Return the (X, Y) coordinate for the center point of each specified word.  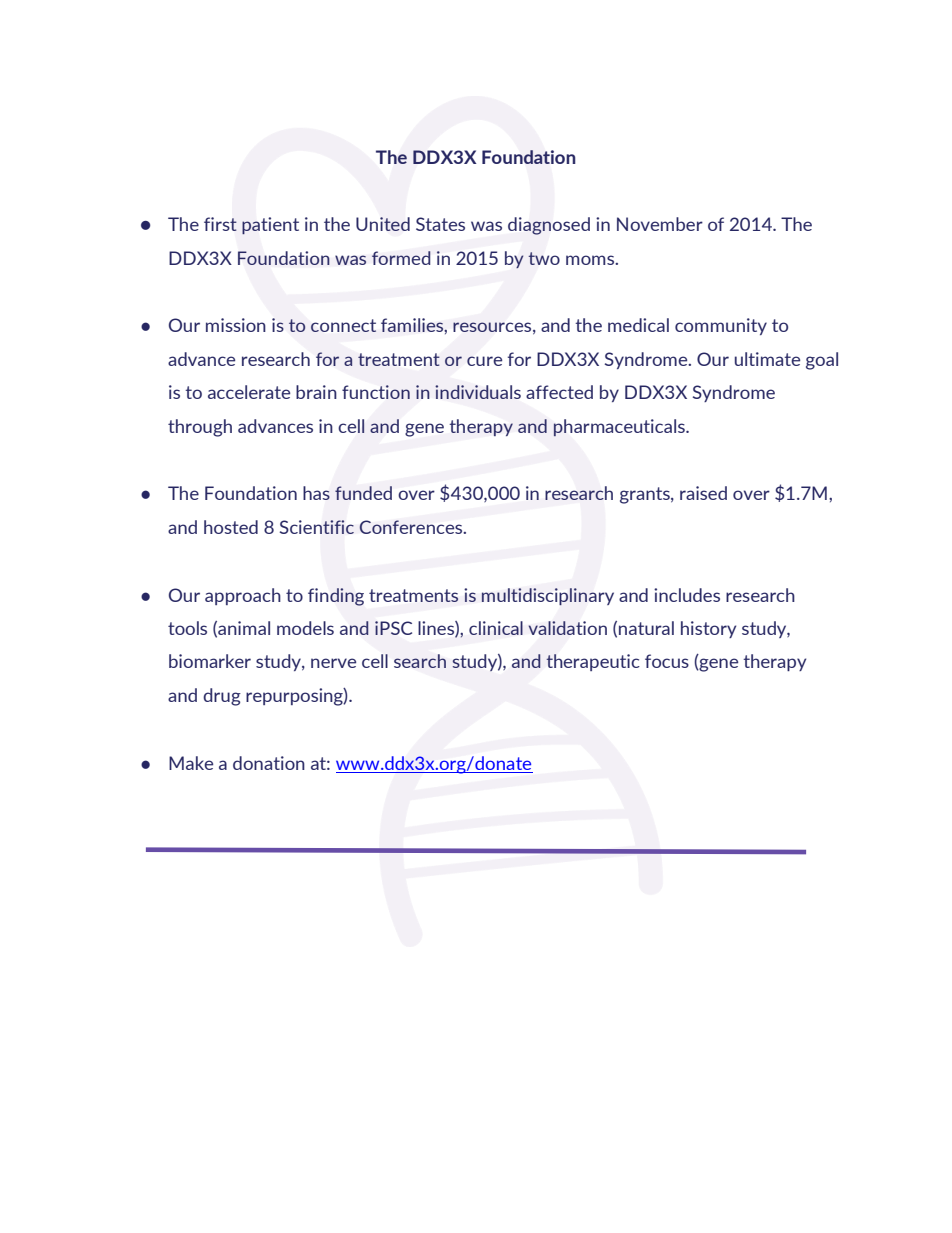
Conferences (412, 527)
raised (703, 493)
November (660, 224)
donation (269, 763)
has (316, 493)
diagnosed (549, 226)
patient (270, 226)
